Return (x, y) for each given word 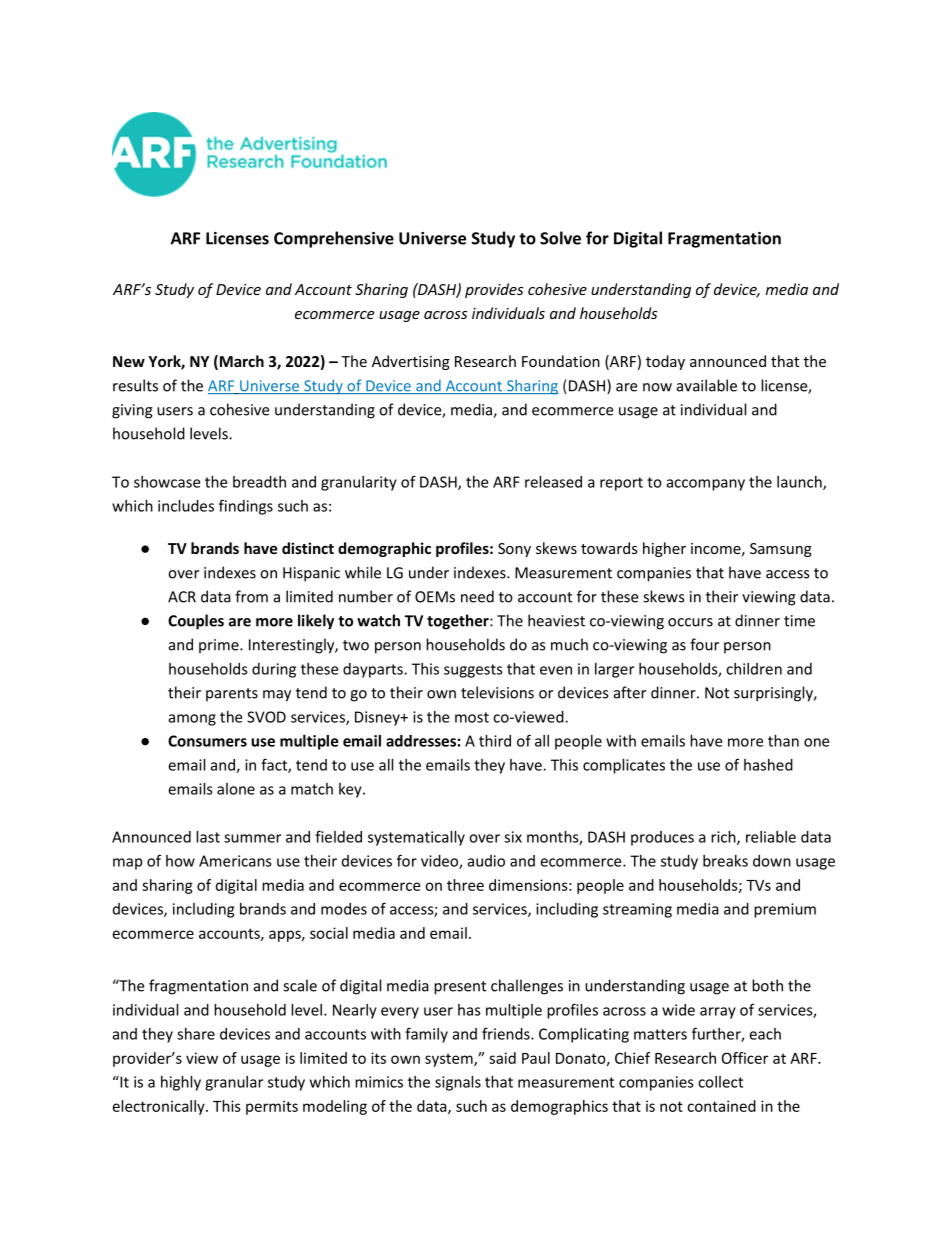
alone (236, 789)
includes (186, 506)
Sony (514, 550)
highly (181, 1083)
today (665, 362)
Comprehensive (334, 239)
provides (494, 290)
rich (724, 838)
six (513, 837)
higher (664, 549)
